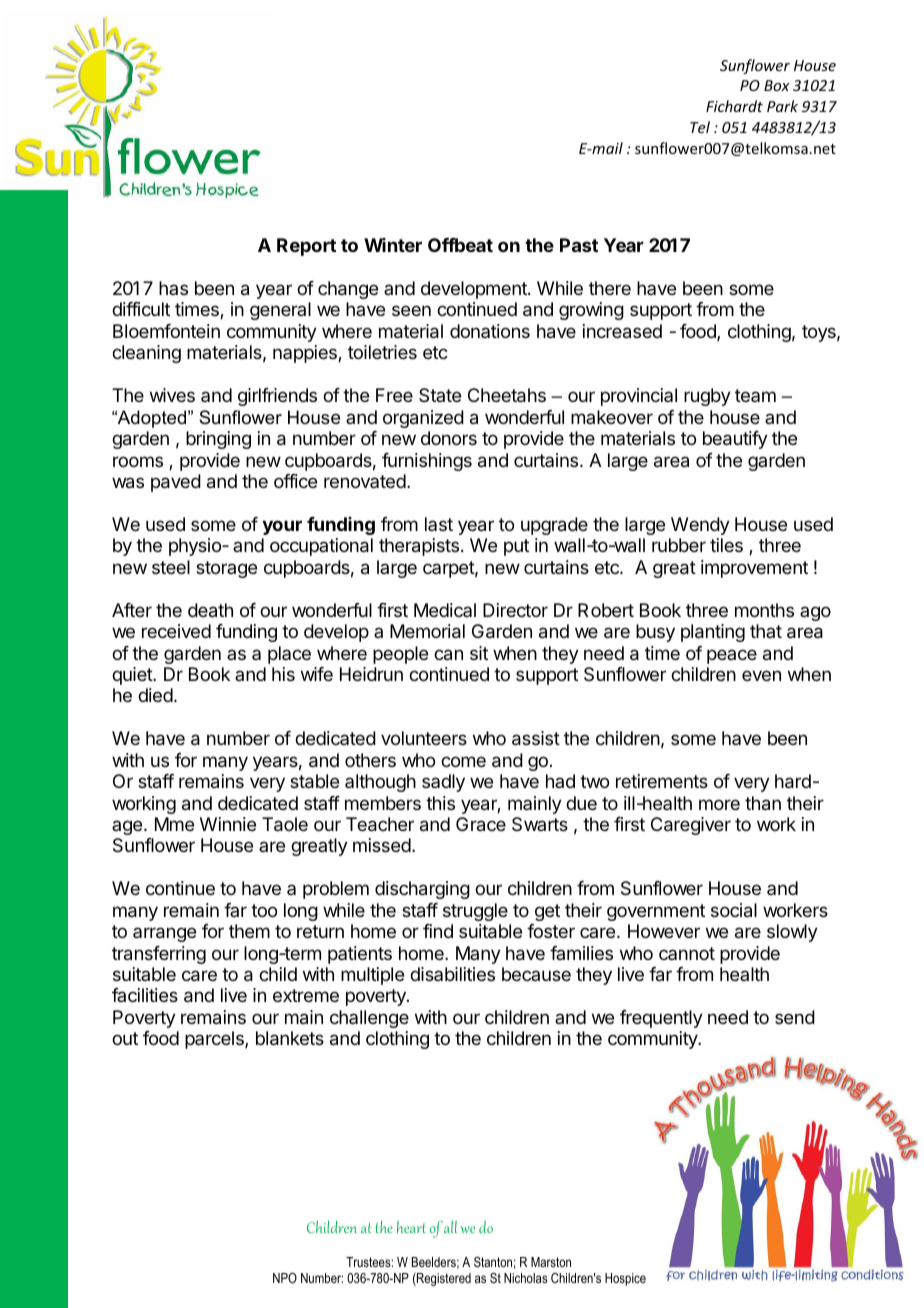  What do you see at coordinates (285, 1278) in the image?
I see `NPO` at bounding box center [285, 1278].
